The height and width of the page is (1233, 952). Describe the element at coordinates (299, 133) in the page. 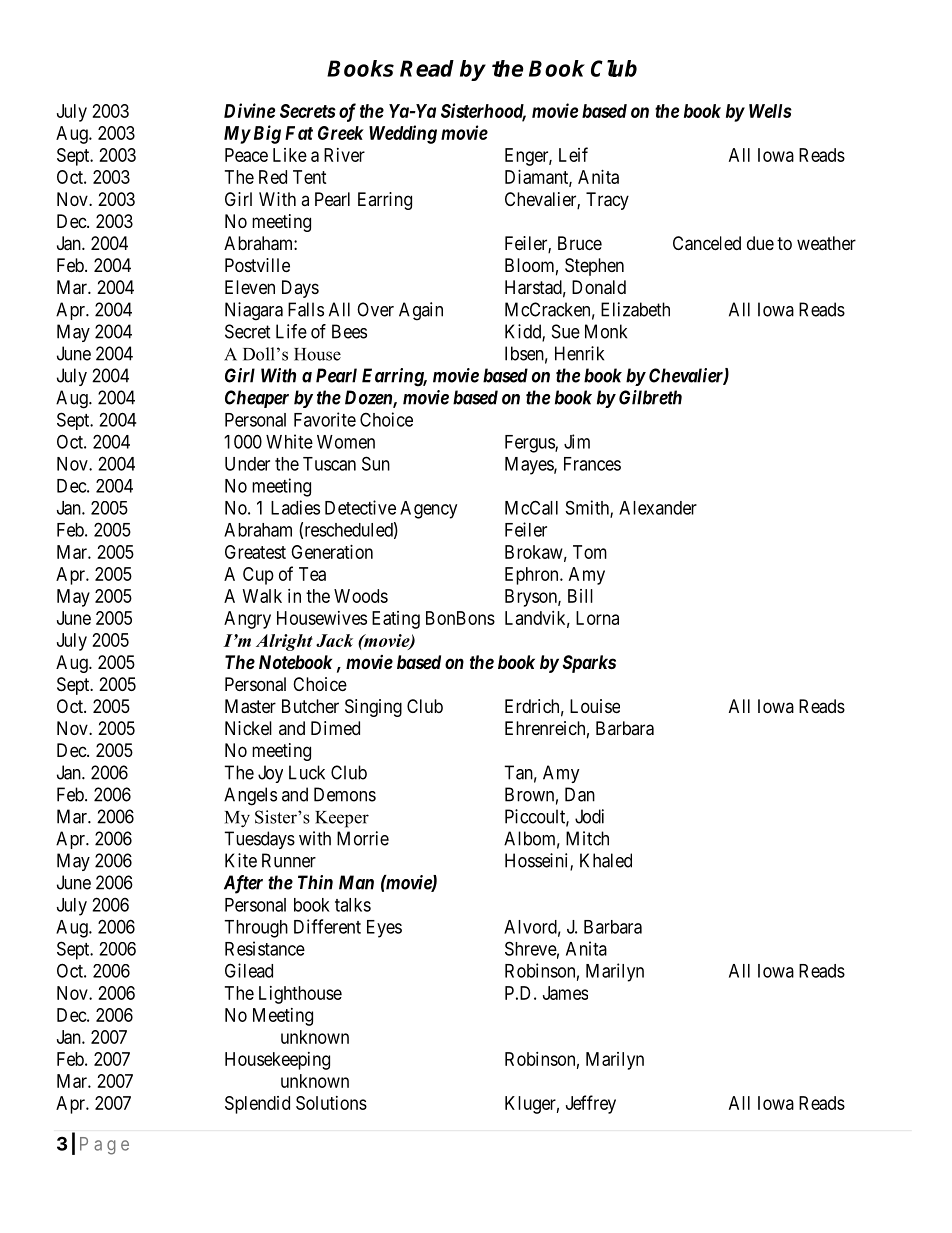

I see `Fat` at that location.
